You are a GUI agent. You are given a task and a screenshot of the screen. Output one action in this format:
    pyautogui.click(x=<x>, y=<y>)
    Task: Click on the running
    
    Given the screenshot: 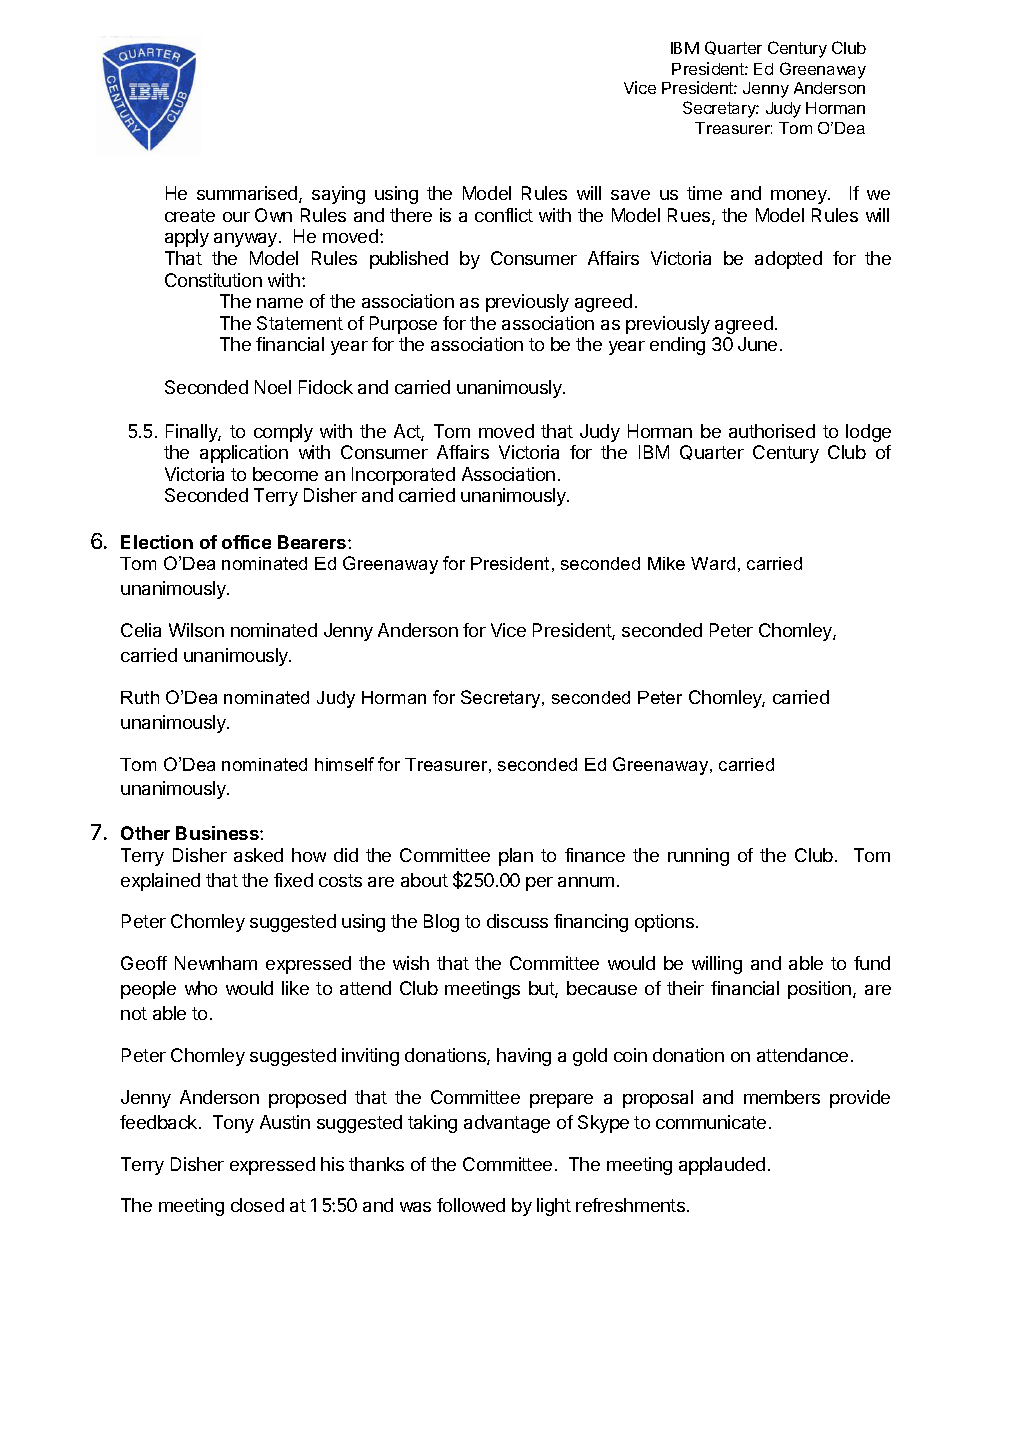 What is the action you would take?
    pyautogui.click(x=698, y=857)
